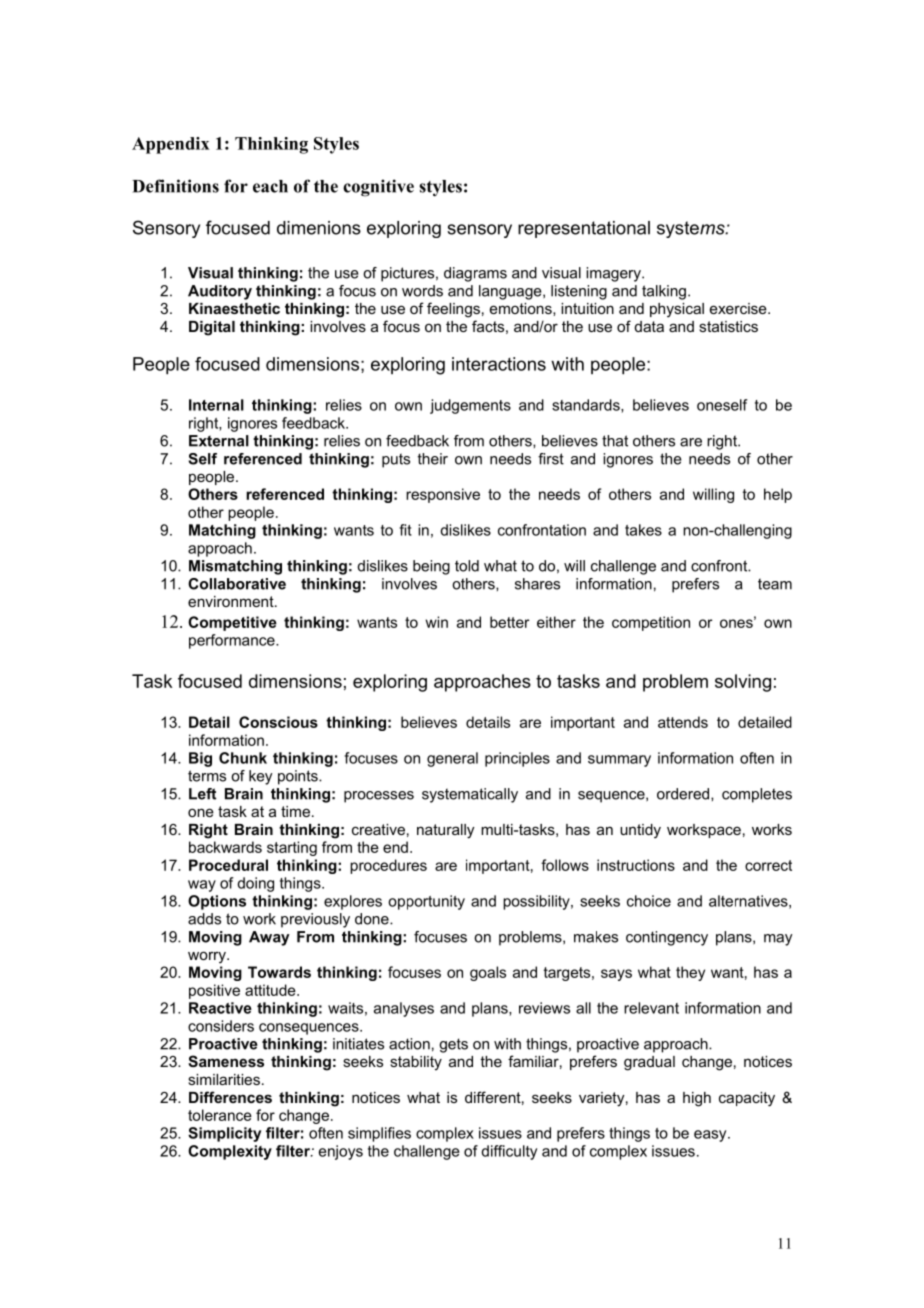  Describe the element at coordinates (255, 884) in the page. I see `doing` at that location.
